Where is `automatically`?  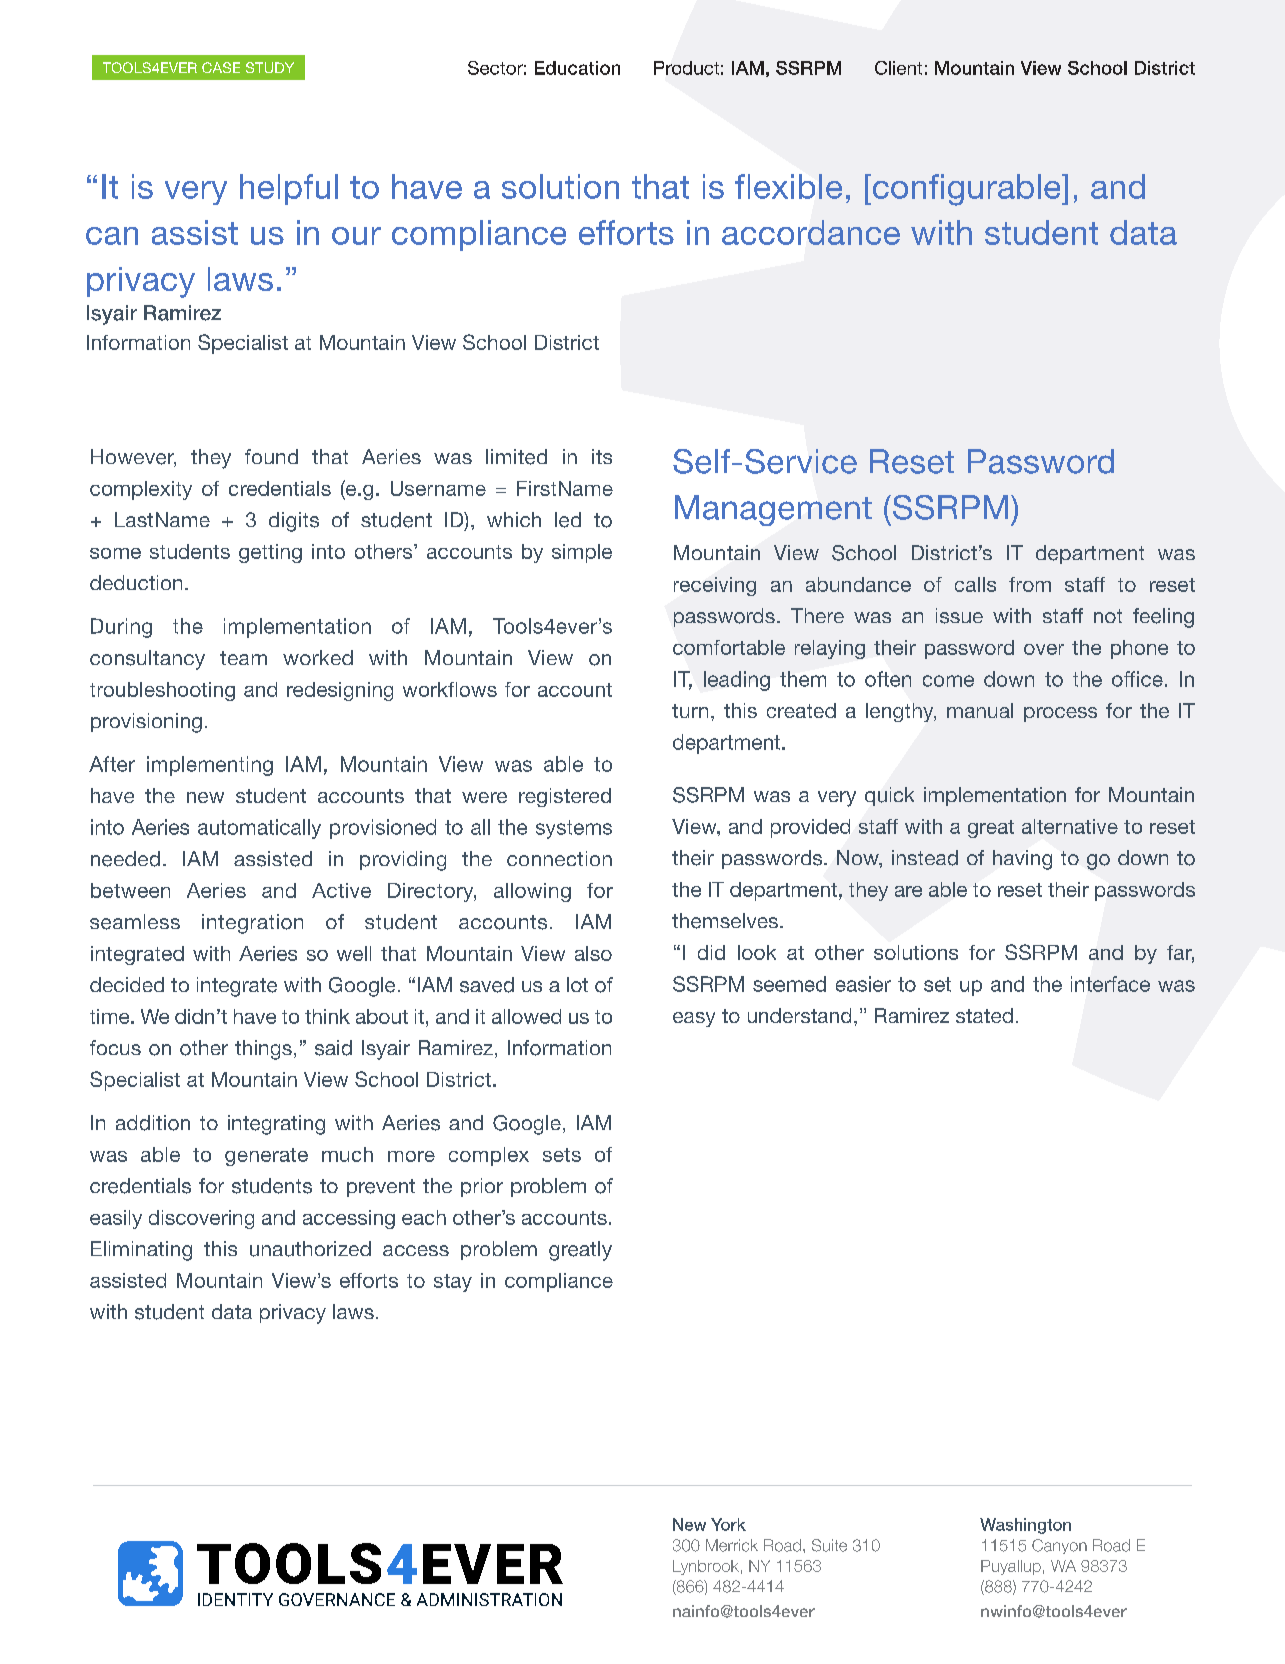 automatically is located at coordinates (259, 829).
